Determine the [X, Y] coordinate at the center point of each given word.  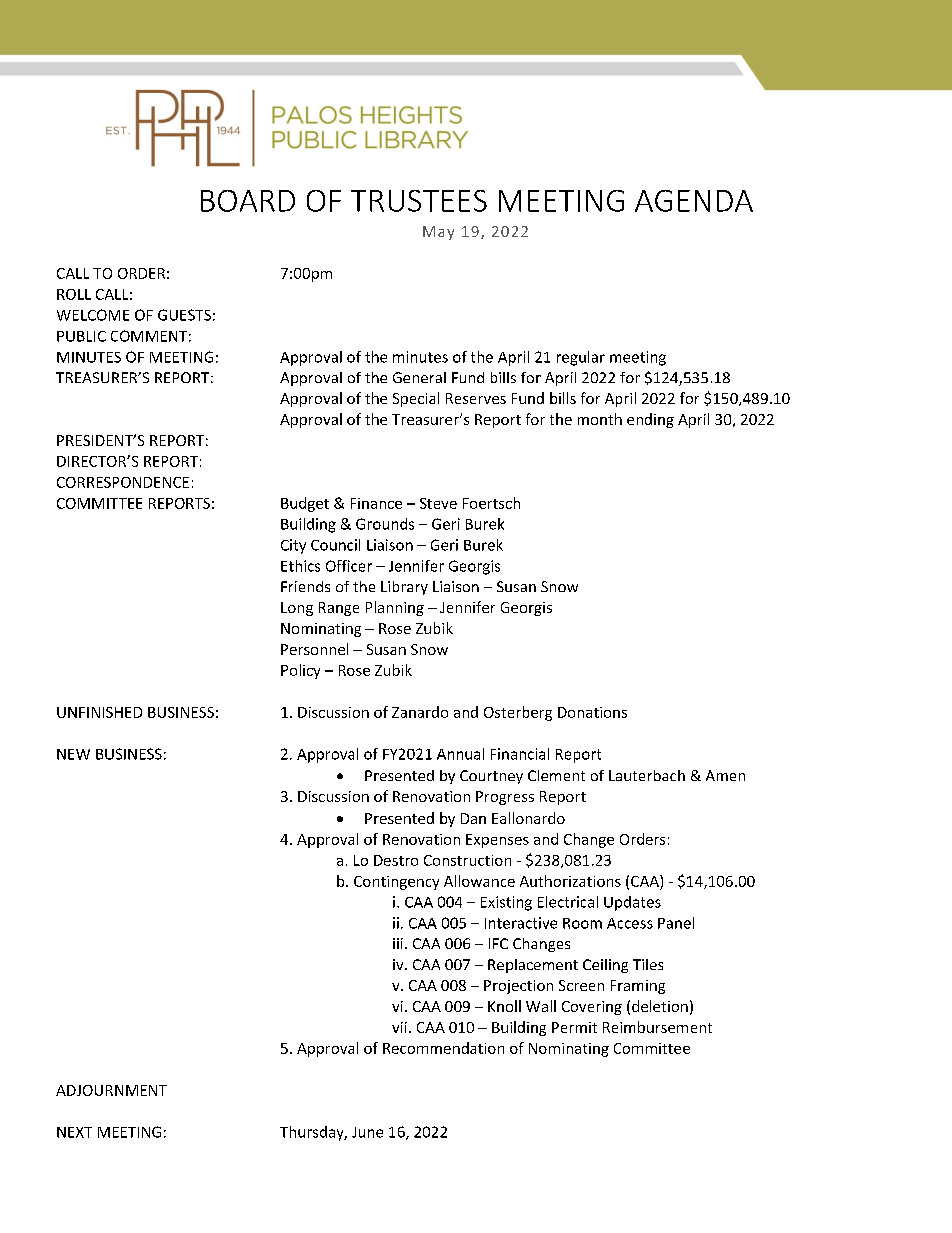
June [367, 1132]
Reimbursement [657, 1027]
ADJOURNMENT [111, 1090]
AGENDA [694, 201]
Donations [592, 712]
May [438, 233]
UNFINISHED [99, 712]
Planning [395, 608]
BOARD [248, 201]
